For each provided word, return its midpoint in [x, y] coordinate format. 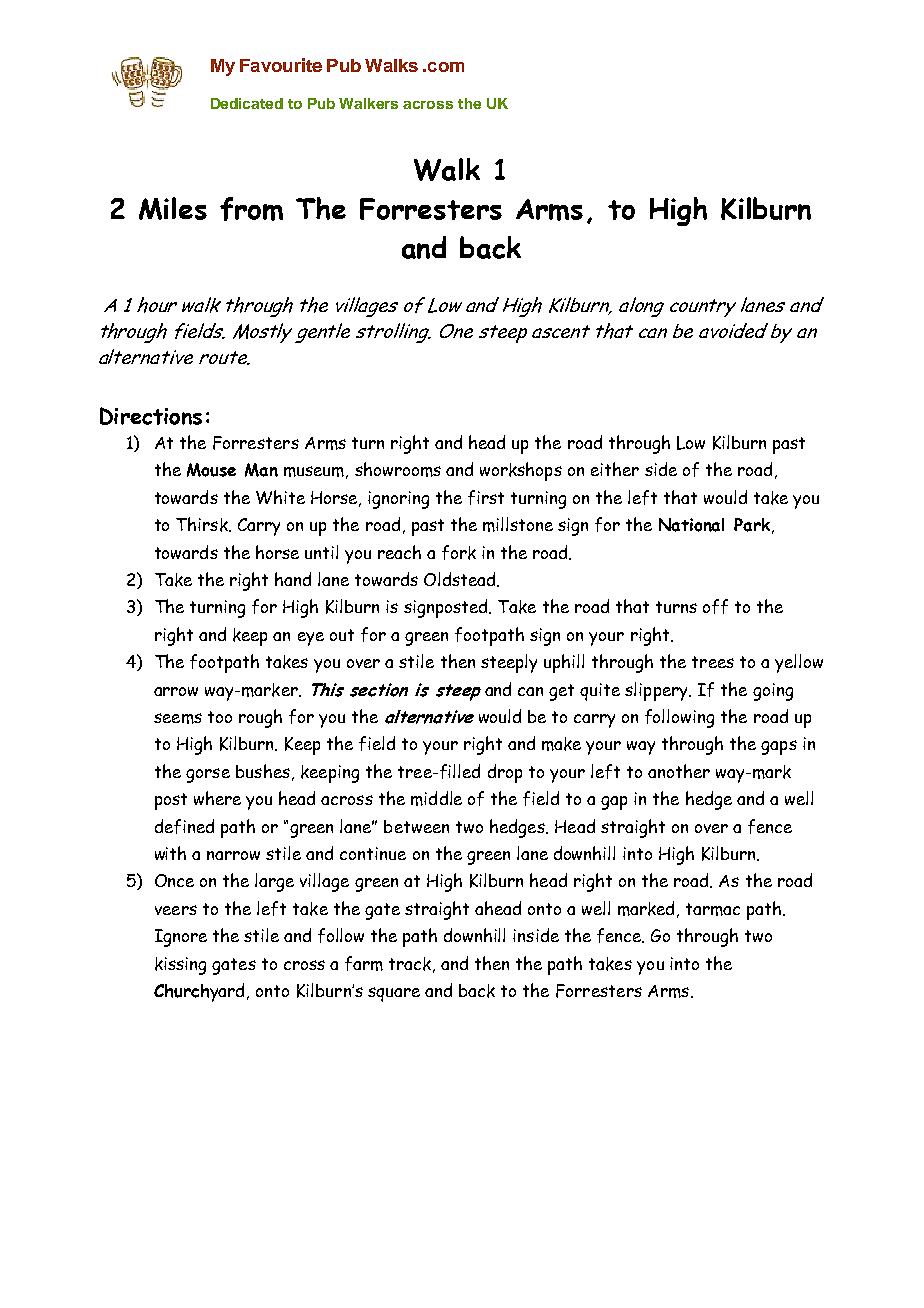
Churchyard [199, 992]
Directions [151, 416]
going [773, 692]
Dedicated [247, 103]
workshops [521, 471]
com [446, 67]
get [561, 692]
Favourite [281, 65]
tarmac [713, 909]
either [615, 469]
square [394, 994]
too [220, 717]
